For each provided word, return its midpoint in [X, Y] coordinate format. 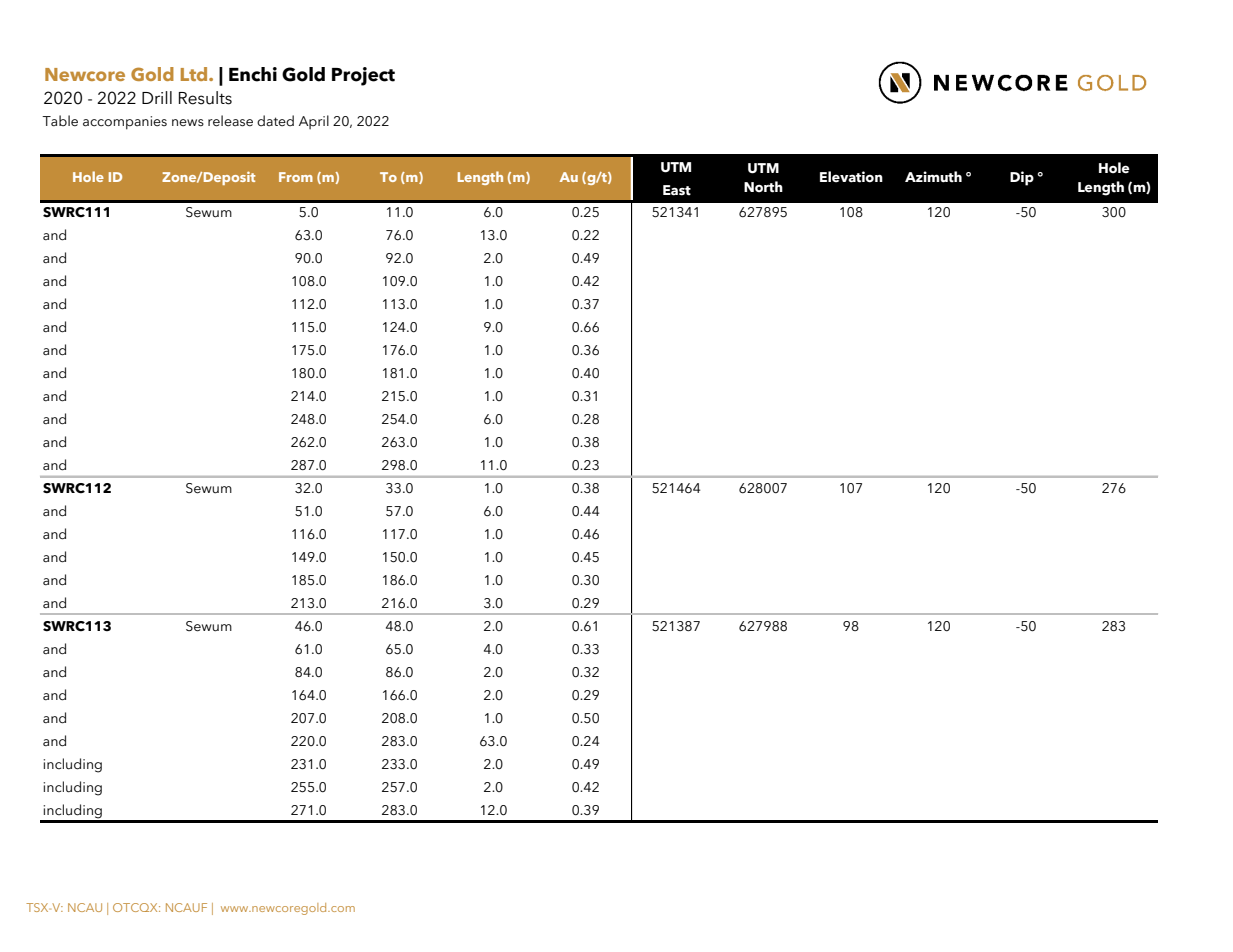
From [296, 177]
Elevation [851, 177]
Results [205, 98]
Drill [157, 97]
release [230, 121]
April [314, 122]
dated [275, 121]
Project [363, 76]
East [677, 190]
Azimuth [933, 177]
